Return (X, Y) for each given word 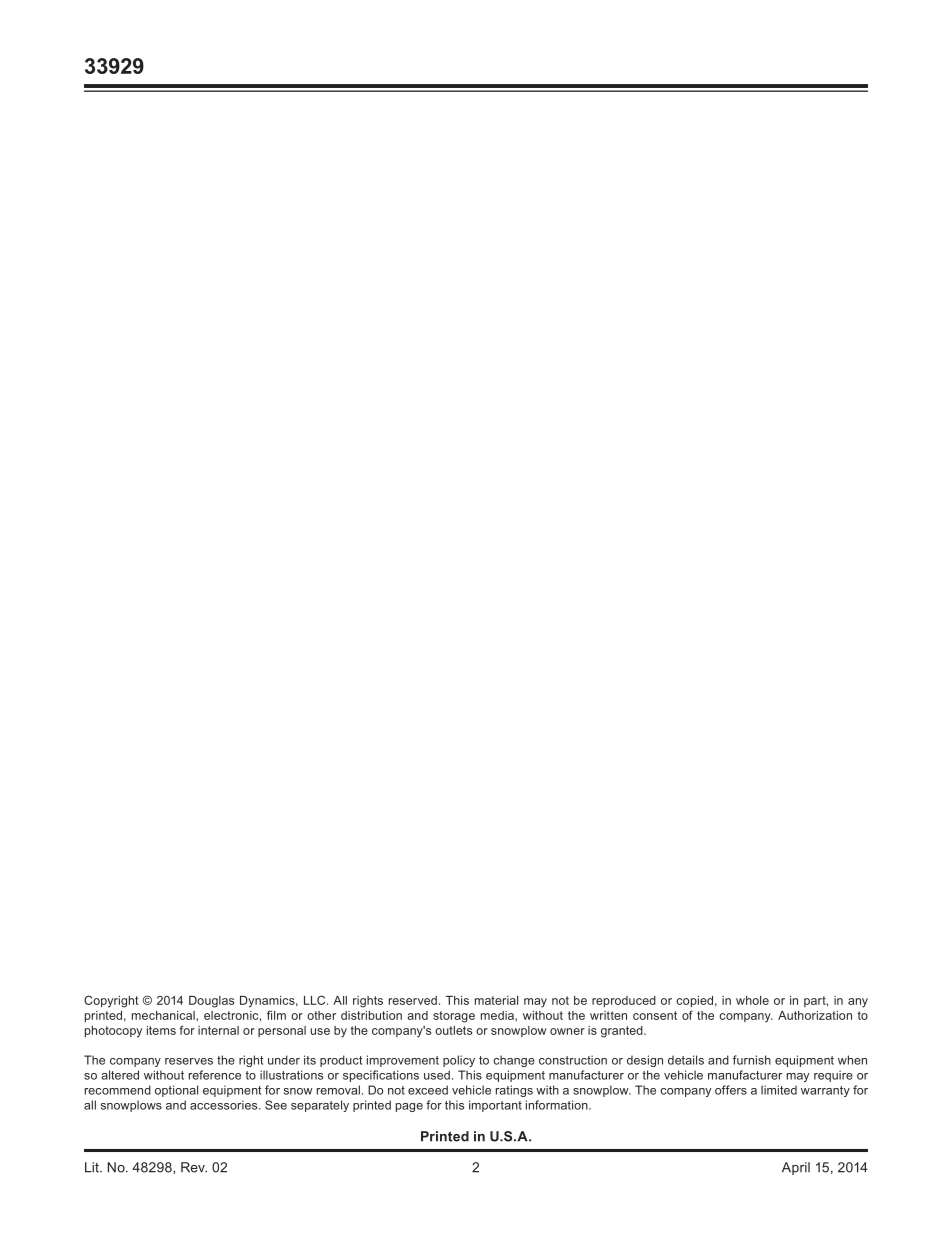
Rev (194, 1167)
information (558, 1105)
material (496, 1000)
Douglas (211, 1002)
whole (752, 1000)
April (796, 1168)
